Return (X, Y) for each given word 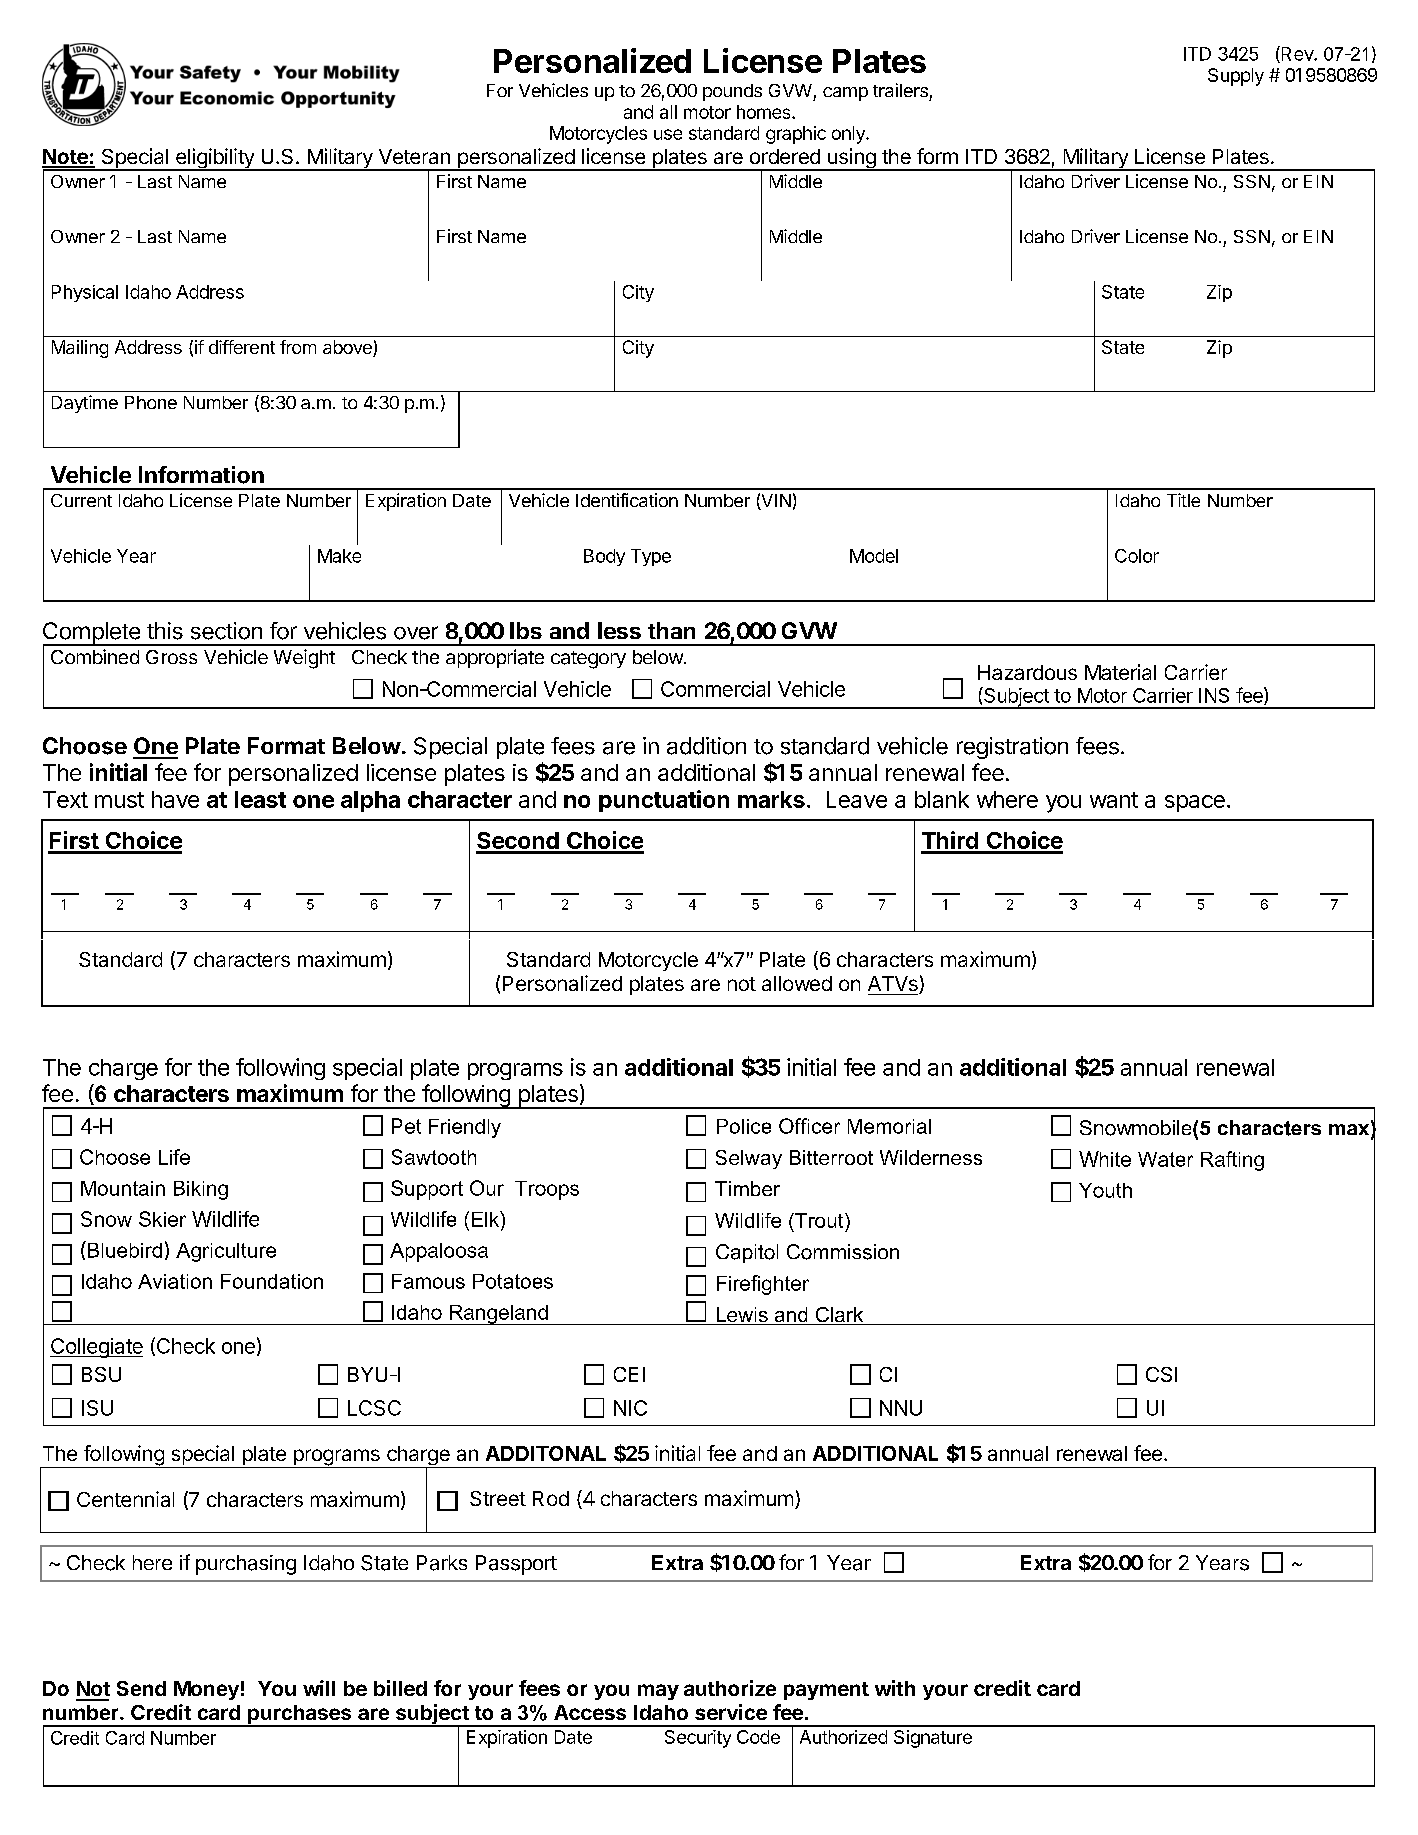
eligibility (215, 159)
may (658, 1692)
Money (206, 1690)
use (668, 134)
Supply (1236, 77)
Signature (933, 1739)
